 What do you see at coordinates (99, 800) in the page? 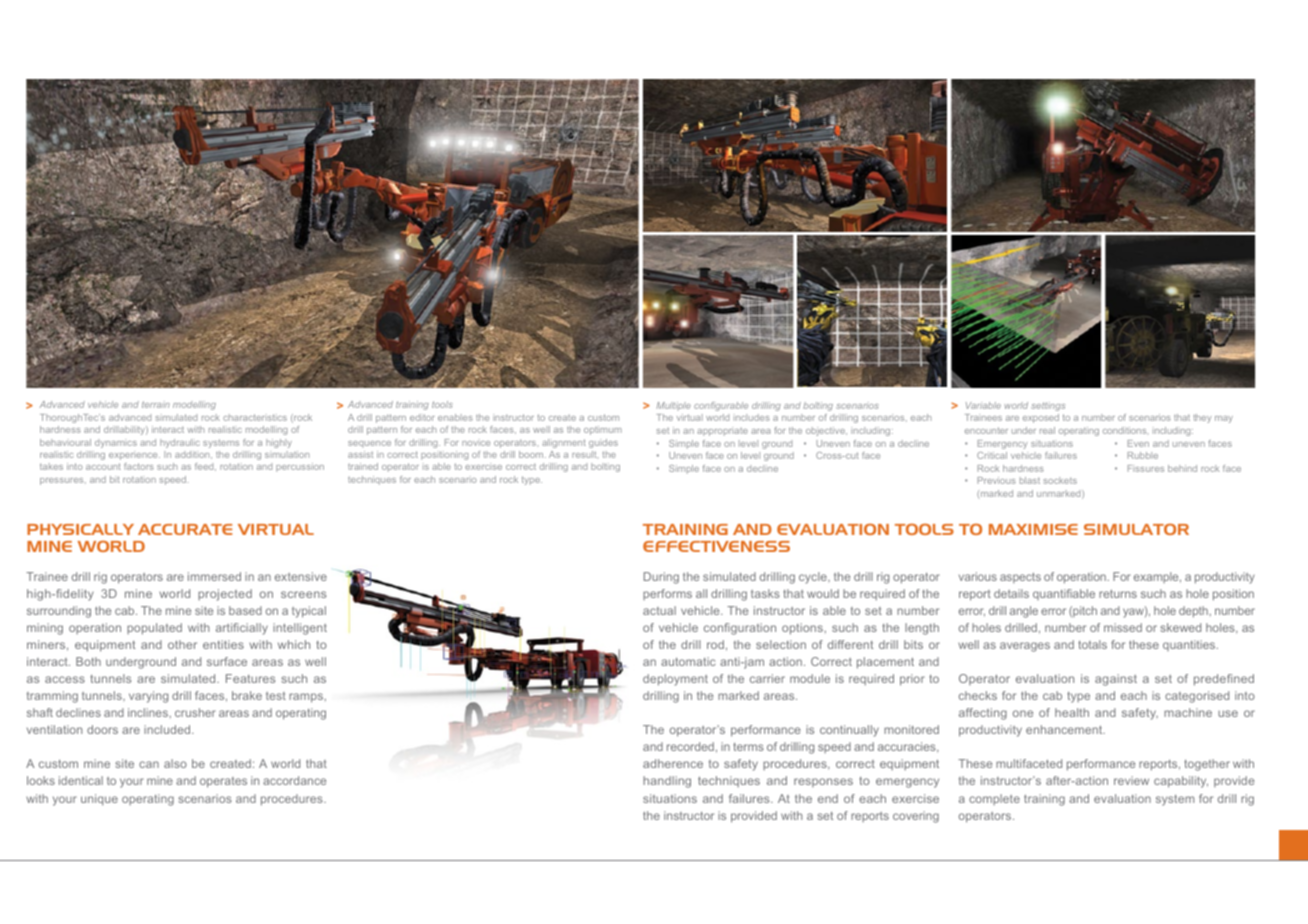
I see `unique` at bounding box center [99, 800].
